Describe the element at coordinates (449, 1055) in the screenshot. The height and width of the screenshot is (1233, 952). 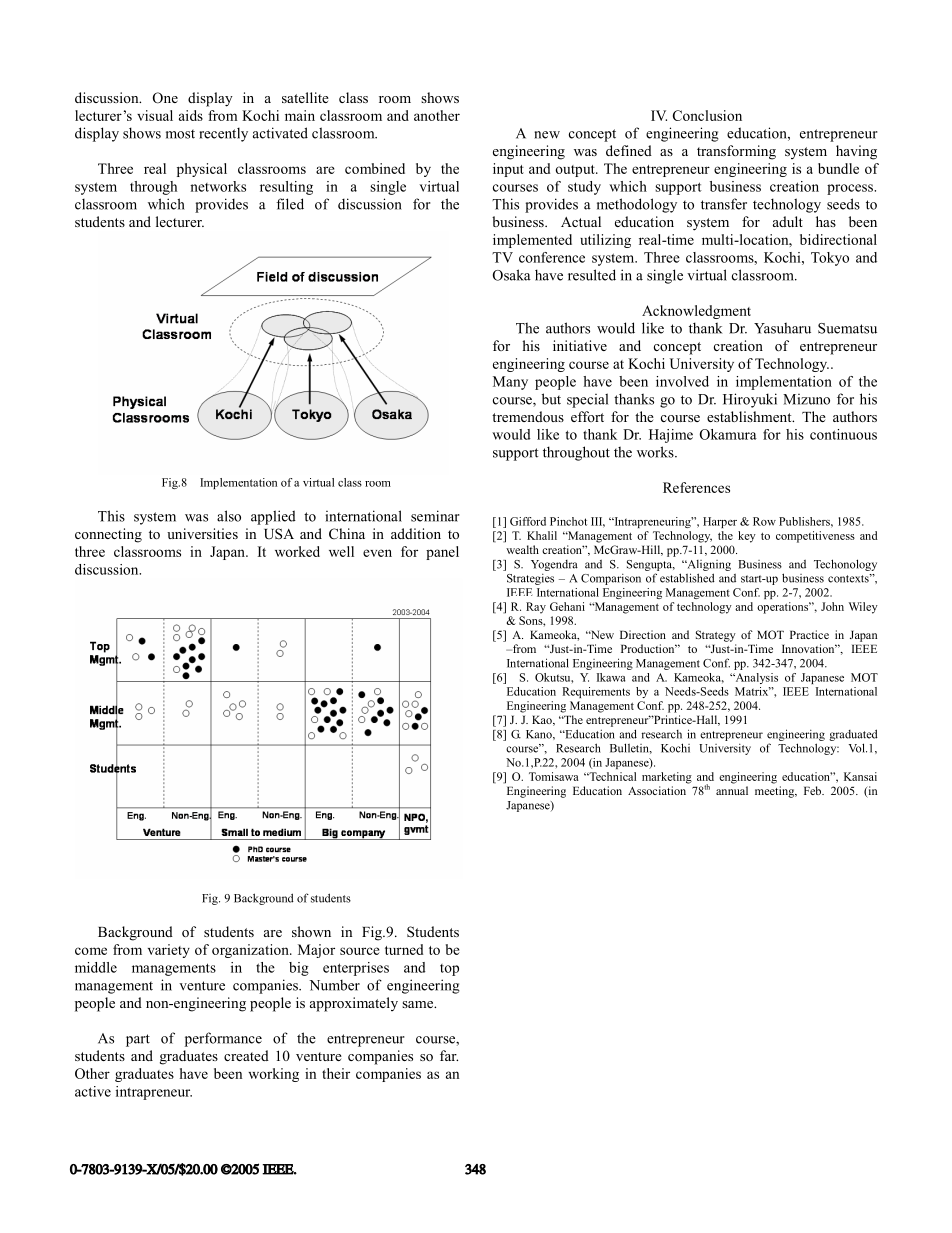
I see `far` at that location.
